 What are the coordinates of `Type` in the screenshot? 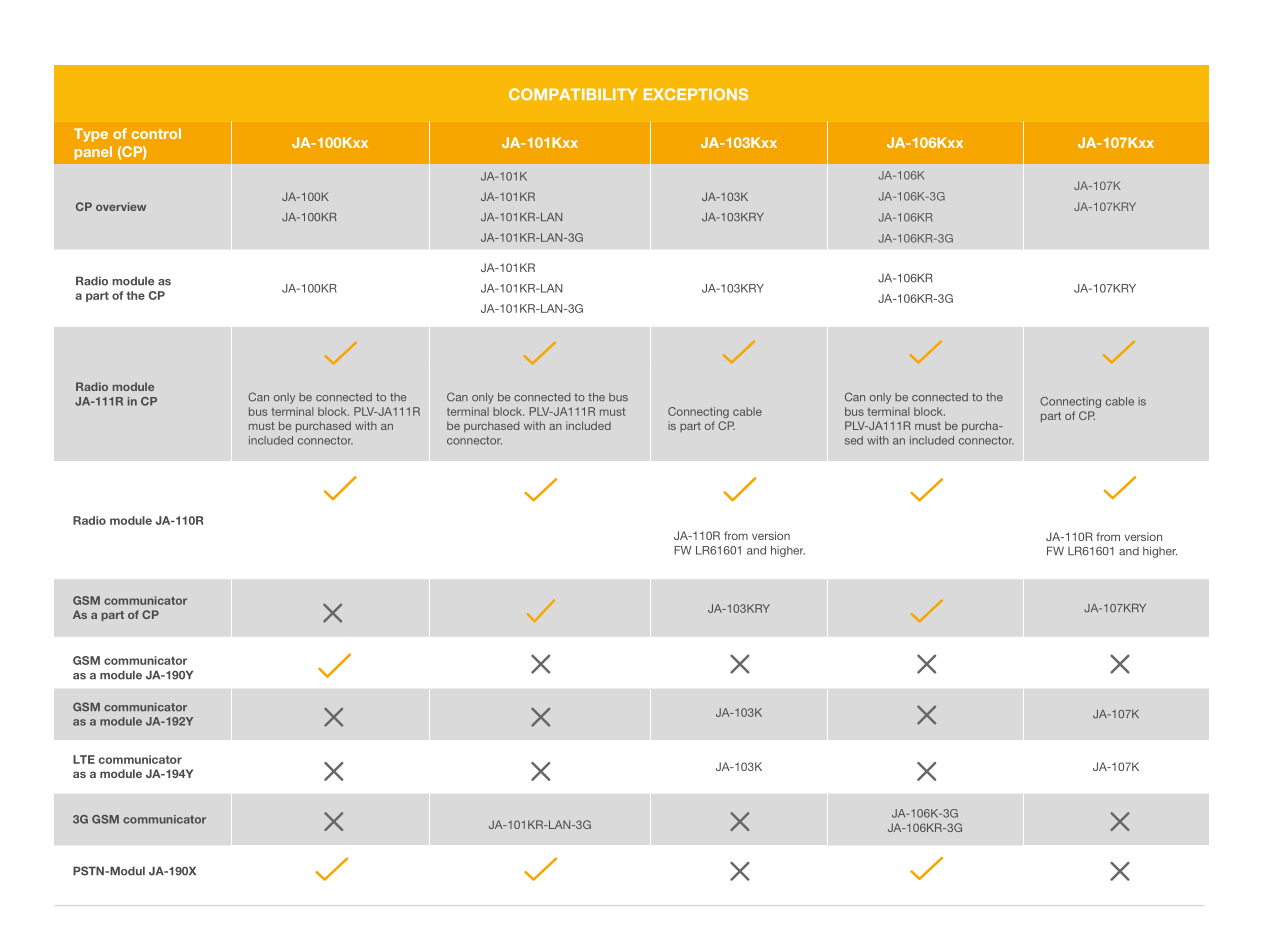 It's located at (91, 135).
